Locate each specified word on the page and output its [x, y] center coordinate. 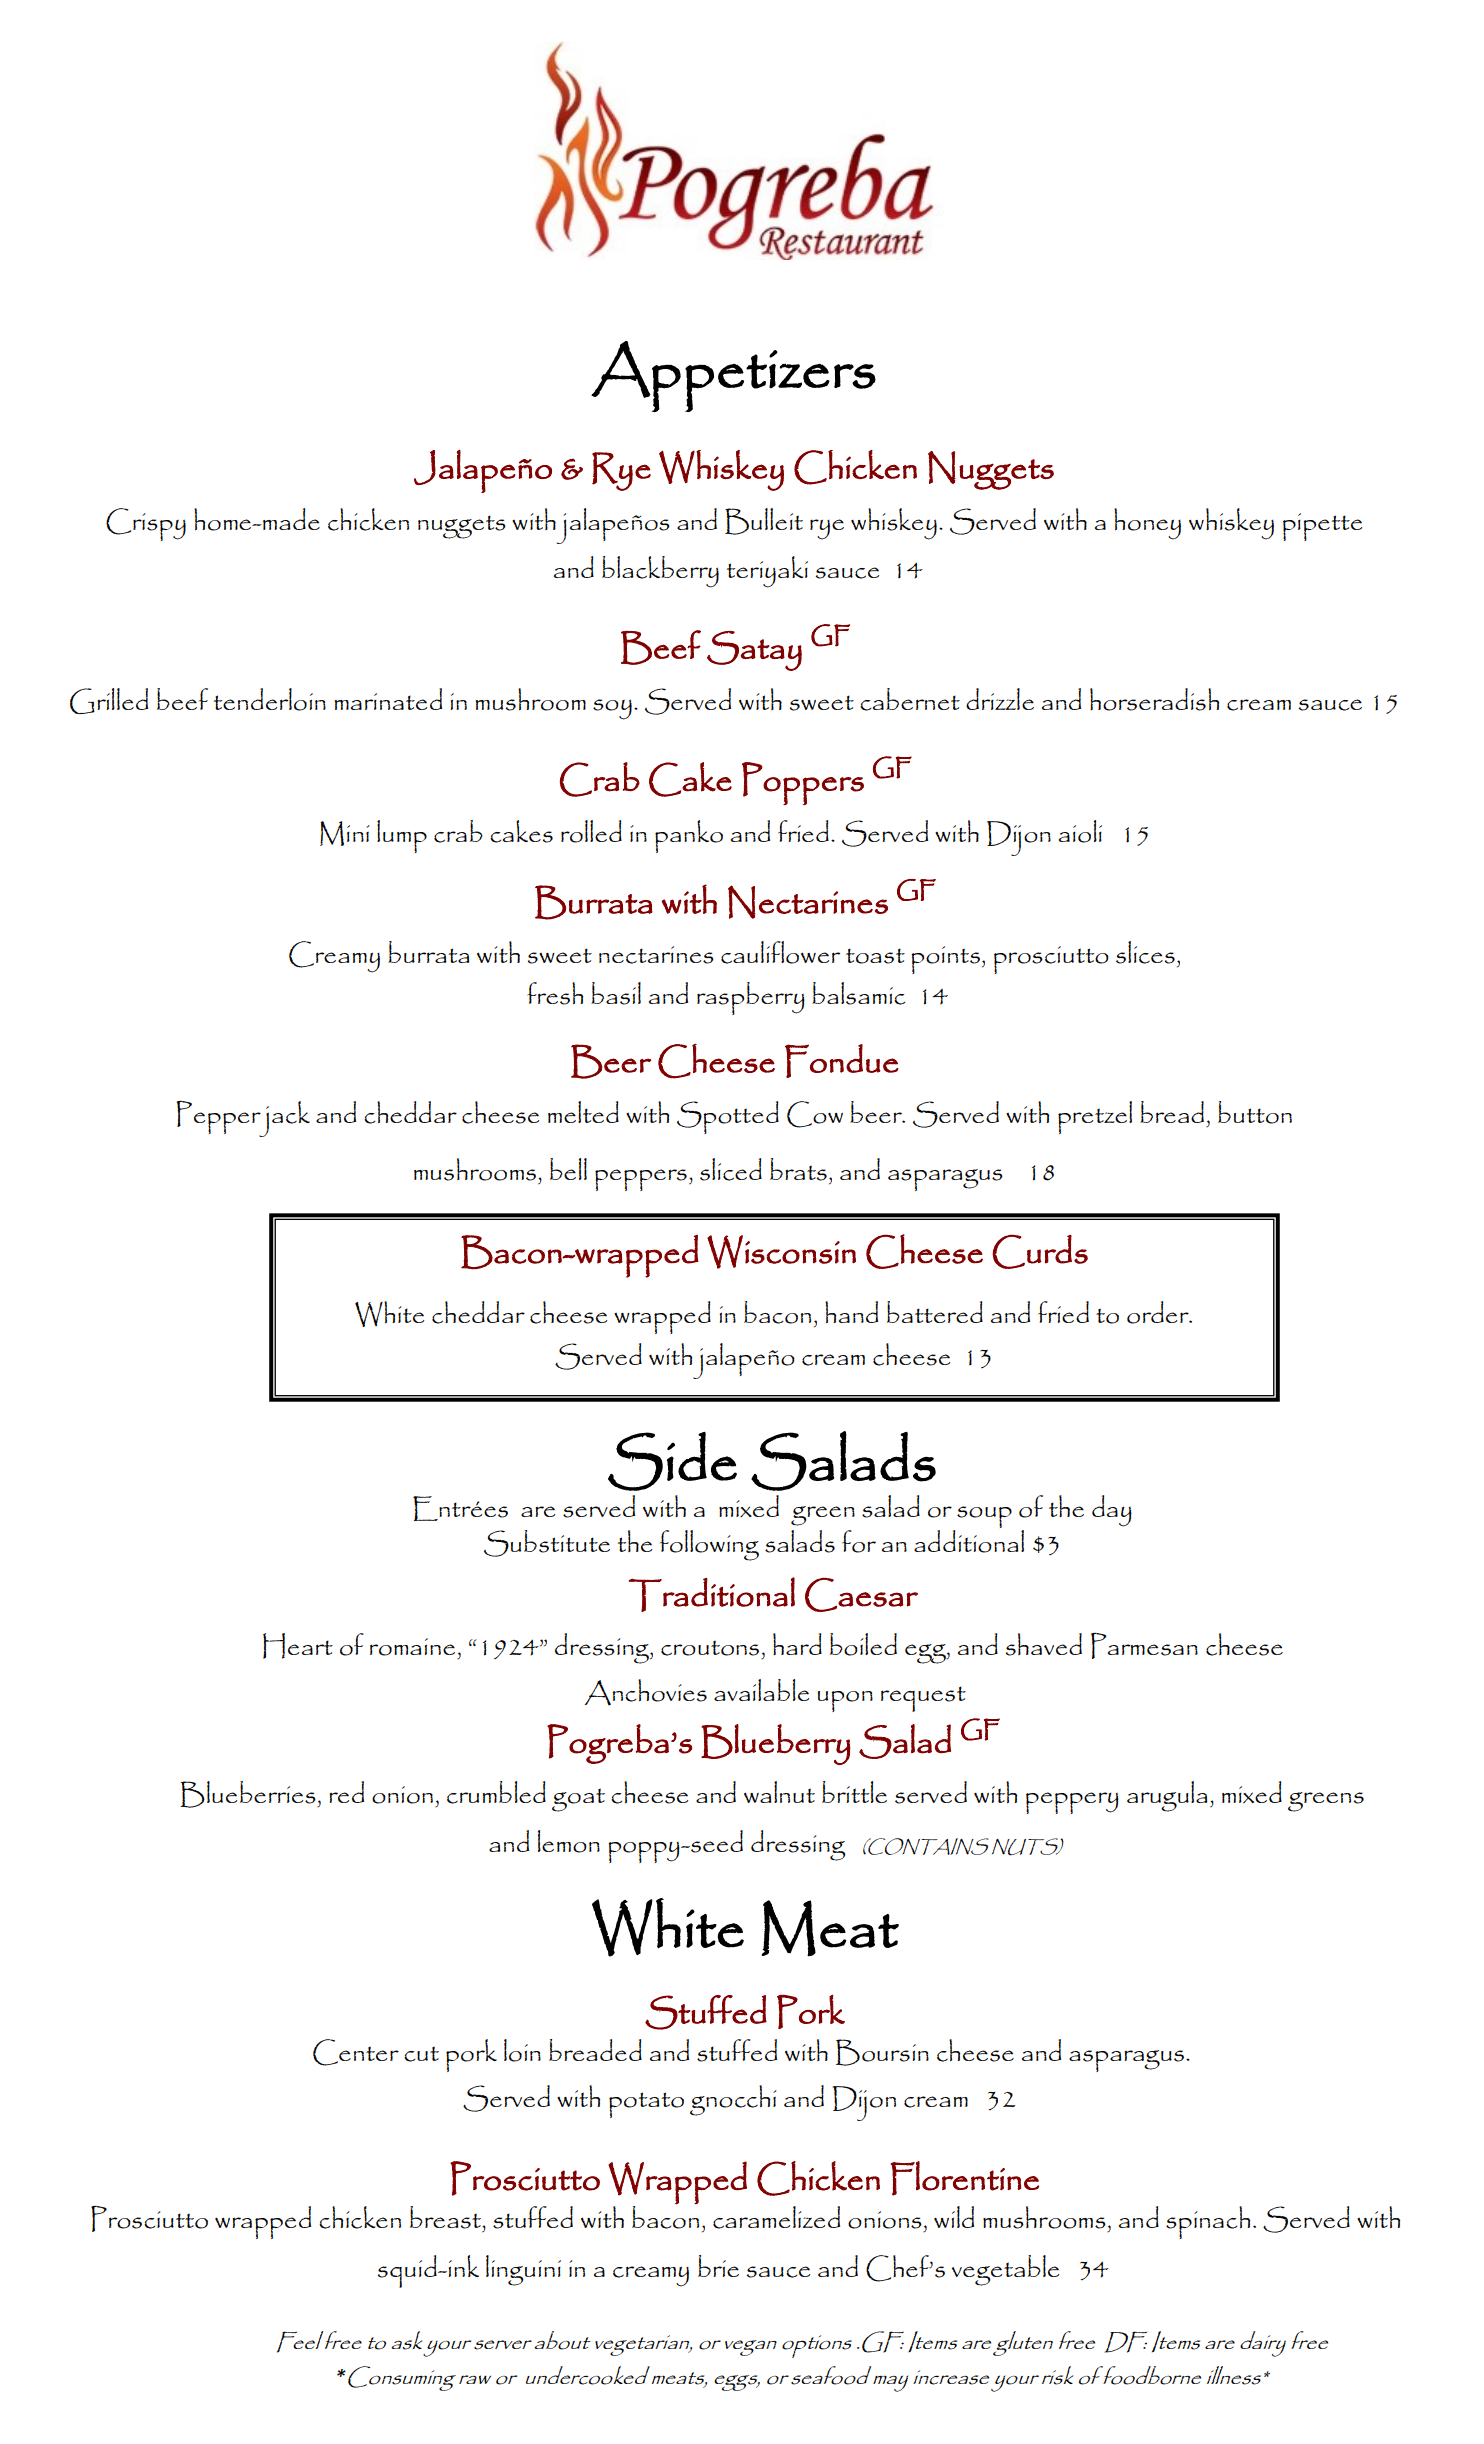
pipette [1322, 527]
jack [283, 1119]
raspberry [751, 998]
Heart [298, 1646]
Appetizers [733, 376]
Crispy [146, 524]
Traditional [712, 1594]
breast [446, 2217]
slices [1145, 952]
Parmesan [1144, 1646]
